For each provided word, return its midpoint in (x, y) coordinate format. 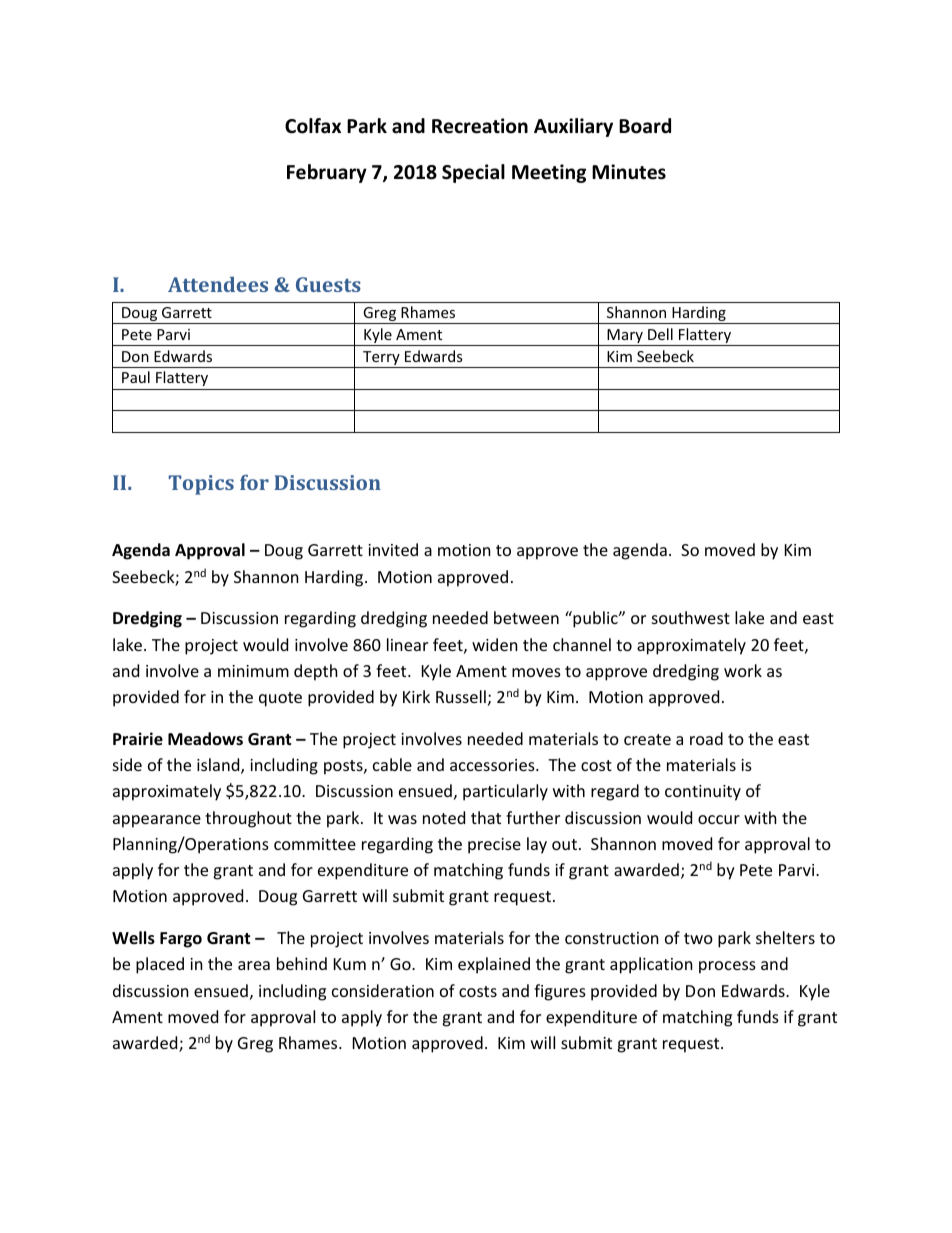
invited (393, 549)
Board (645, 126)
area (254, 965)
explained (494, 965)
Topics (201, 485)
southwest (691, 617)
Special (473, 173)
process (727, 967)
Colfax (313, 126)
